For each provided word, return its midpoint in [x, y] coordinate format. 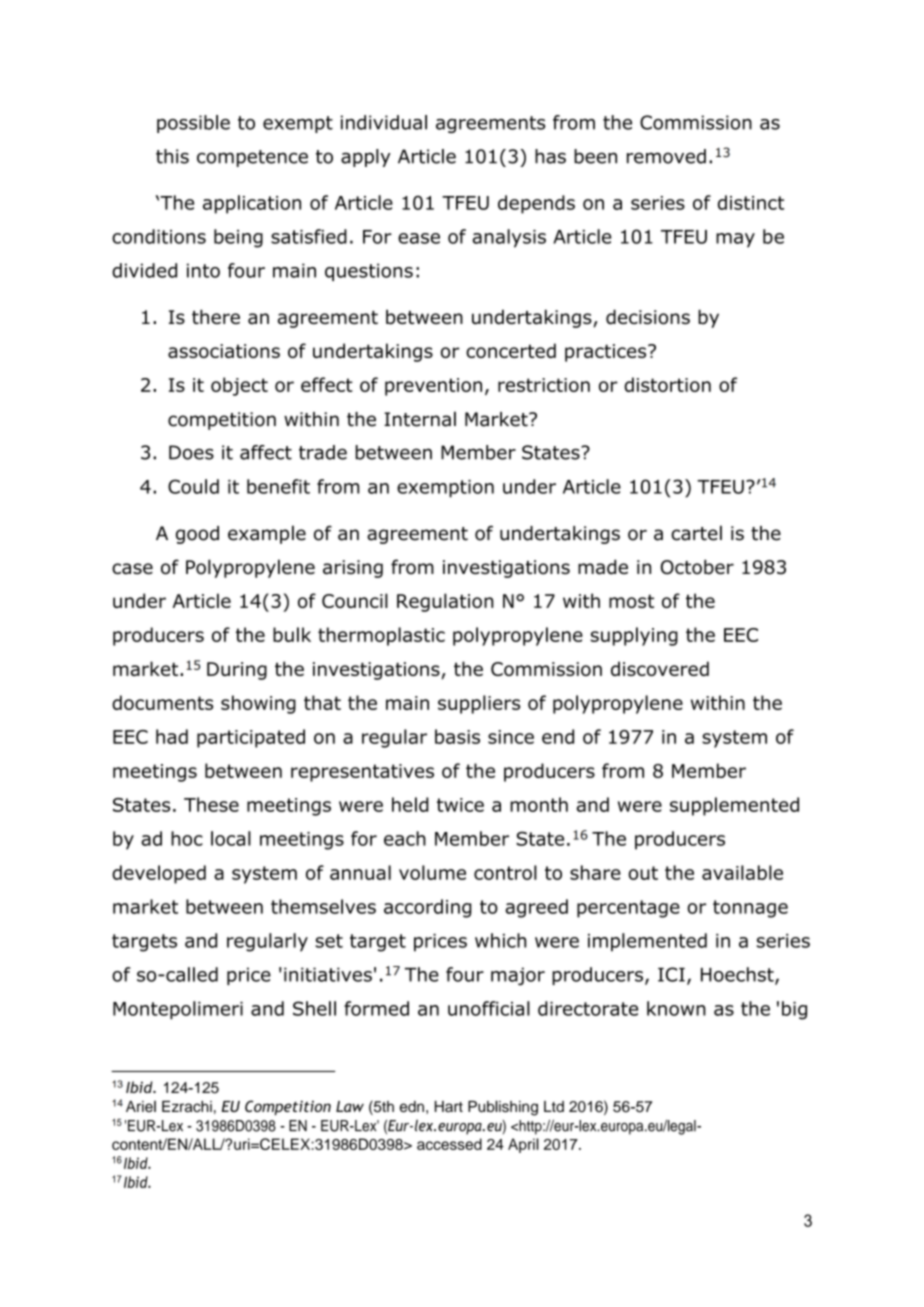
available [742, 872]
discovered [660, 668]
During [237, 671]
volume [432, 872]
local [231, 838]
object [239, 386]
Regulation [445, 602]
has [550, 156]
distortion [667, 384]
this [172, 156]
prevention [433, 387]
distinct [751, 202]
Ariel [141, 1106]
